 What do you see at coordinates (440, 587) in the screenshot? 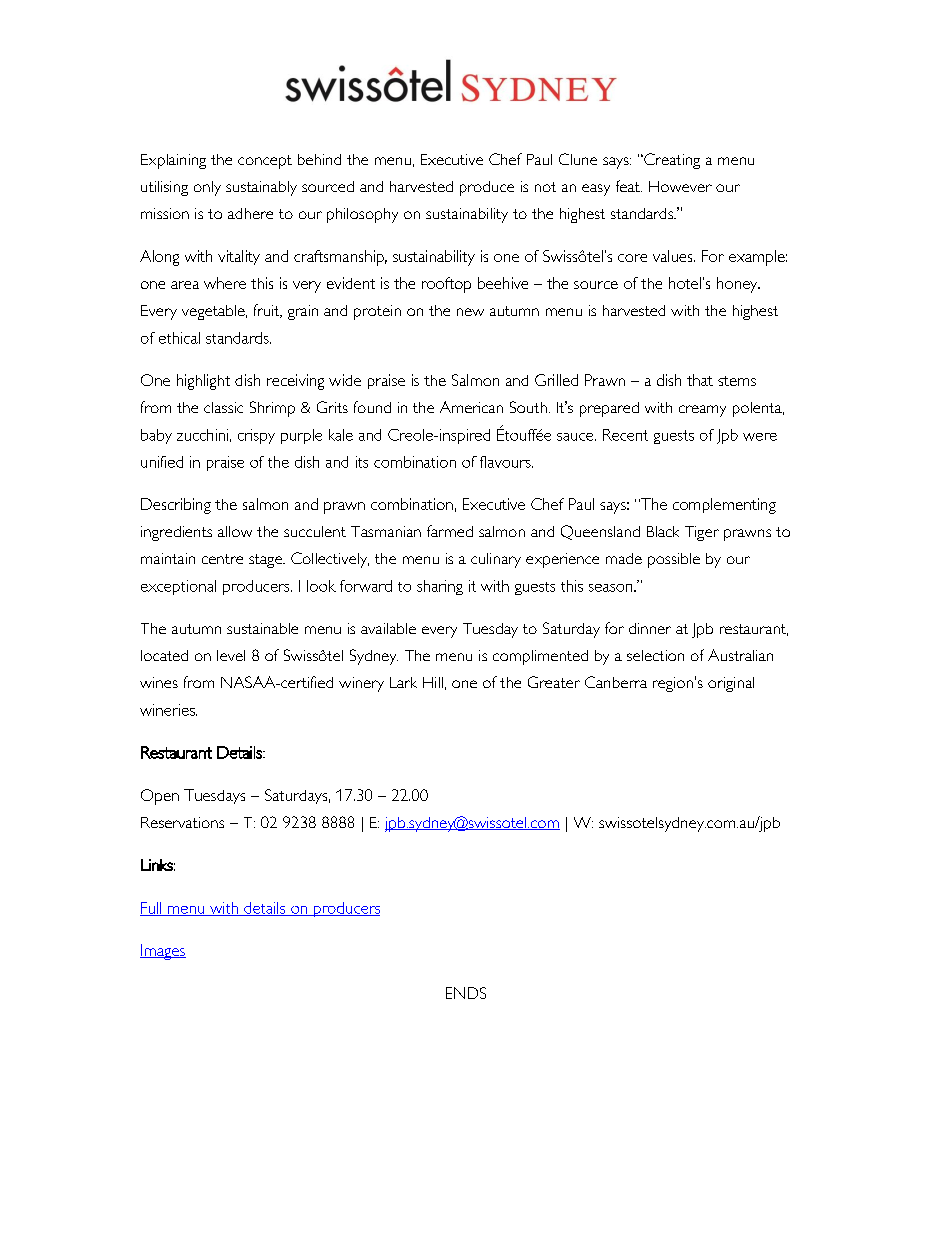
I see `sharing` at bounding box center [440, 587].
